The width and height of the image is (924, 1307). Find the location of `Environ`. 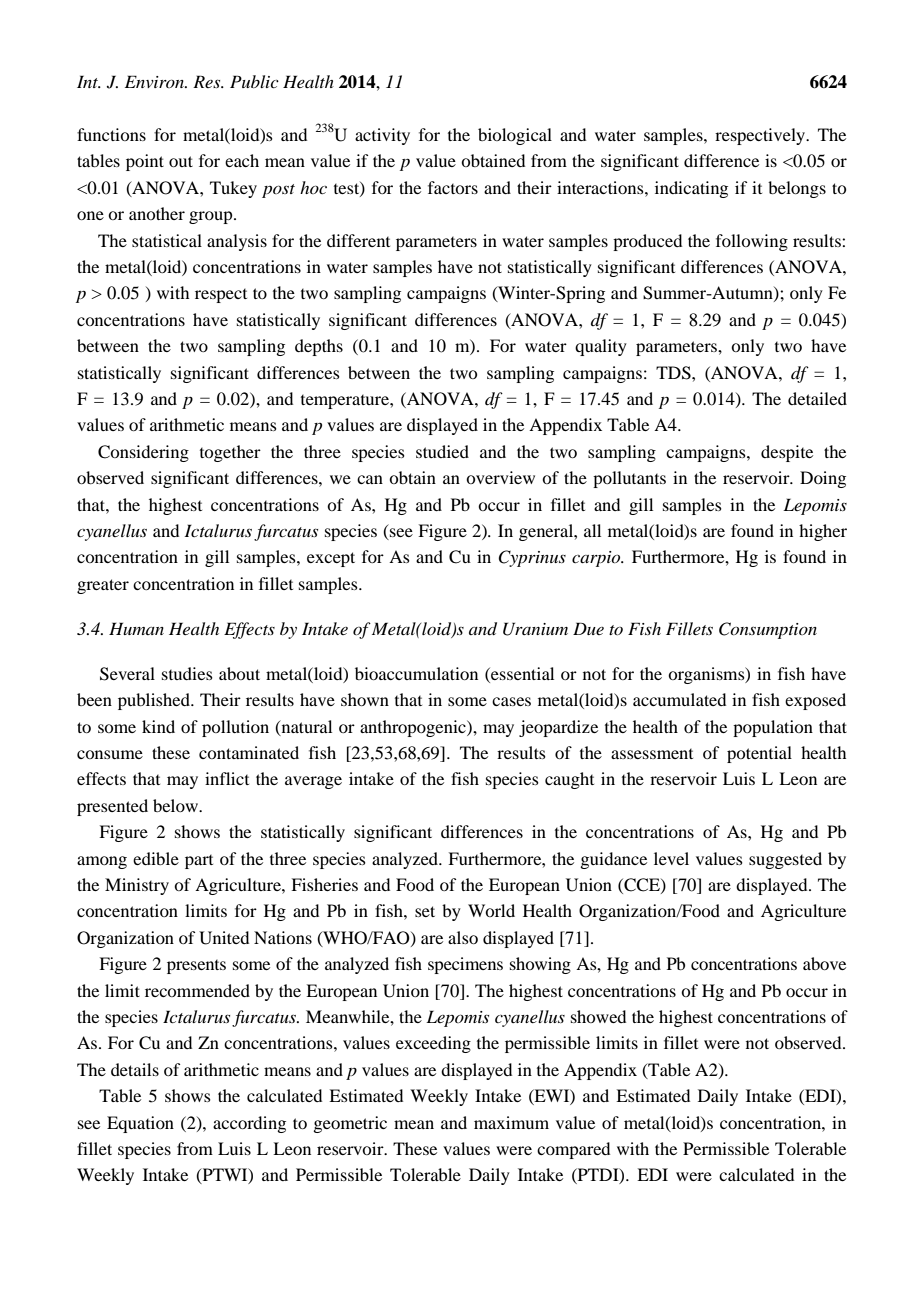

Environ is located at coordinates (156, 81).
